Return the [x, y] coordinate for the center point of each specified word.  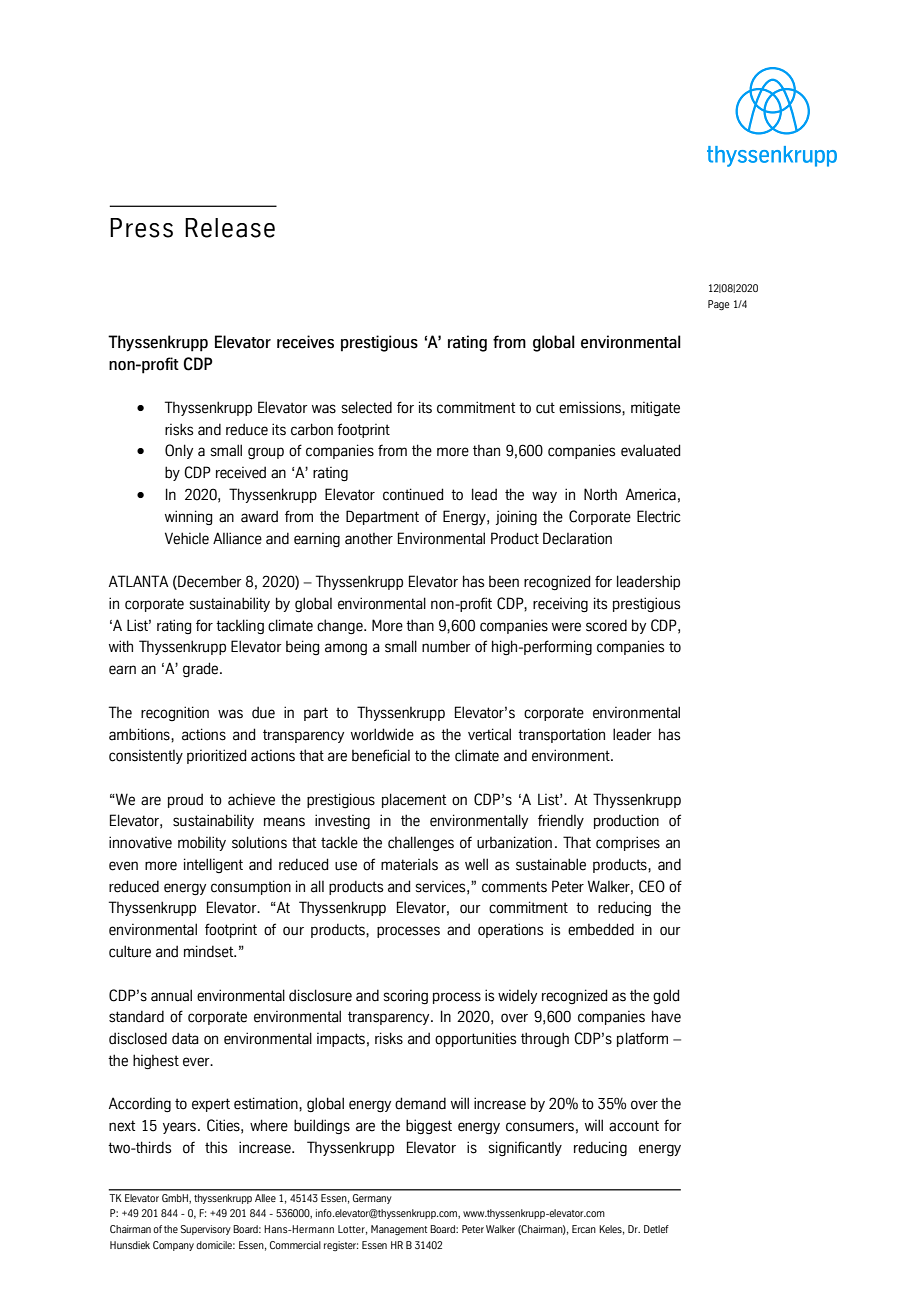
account [634, 1126]
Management [399, 1230]
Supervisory [206, 1230]
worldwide [382, 734]
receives [305, 342]
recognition [175, 713]
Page [718, 305]
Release [230, 228]
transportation [561, 735]
